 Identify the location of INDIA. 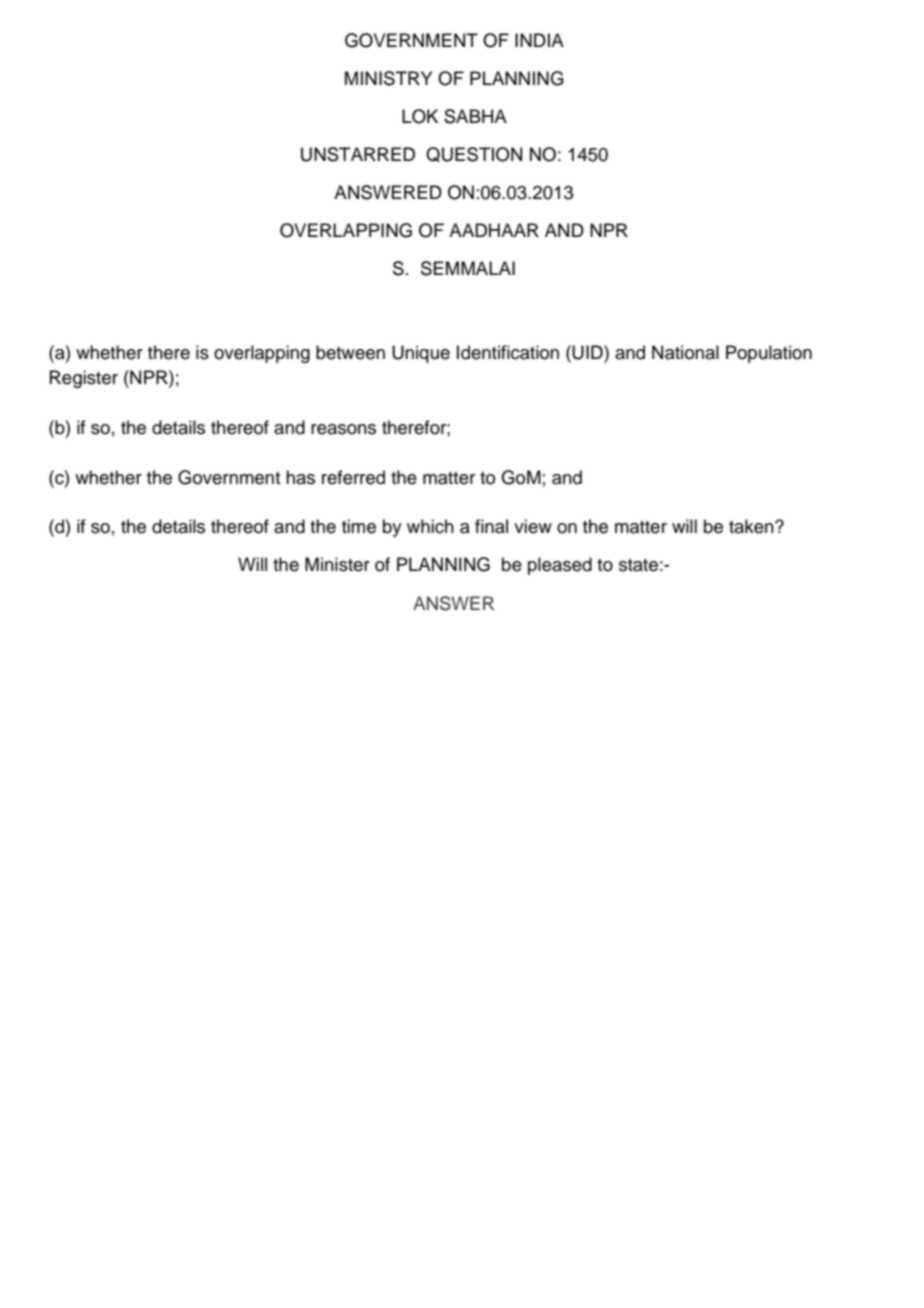
(539, 40).
